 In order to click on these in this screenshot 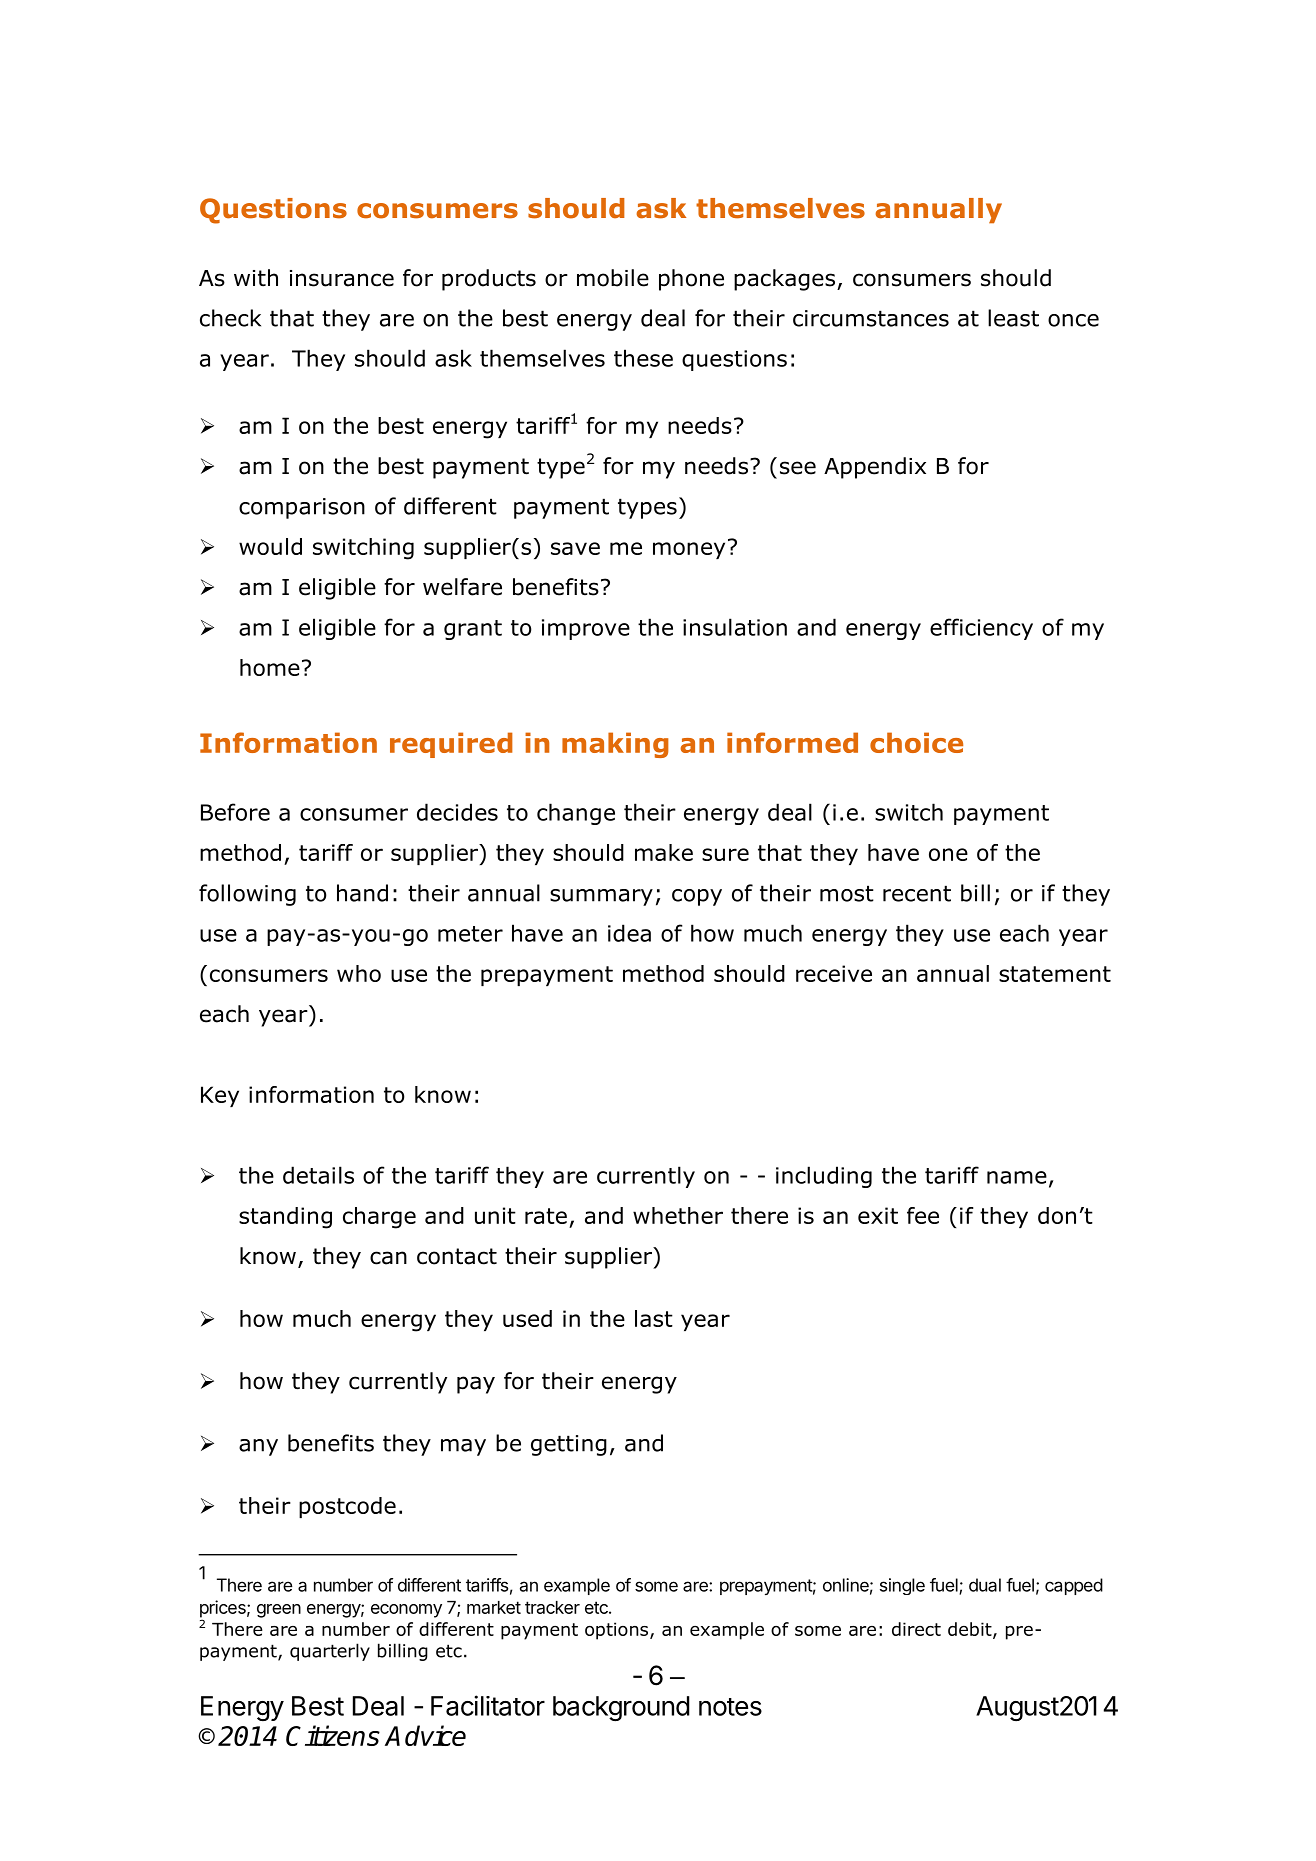, I will do `click(643, 358)`.
